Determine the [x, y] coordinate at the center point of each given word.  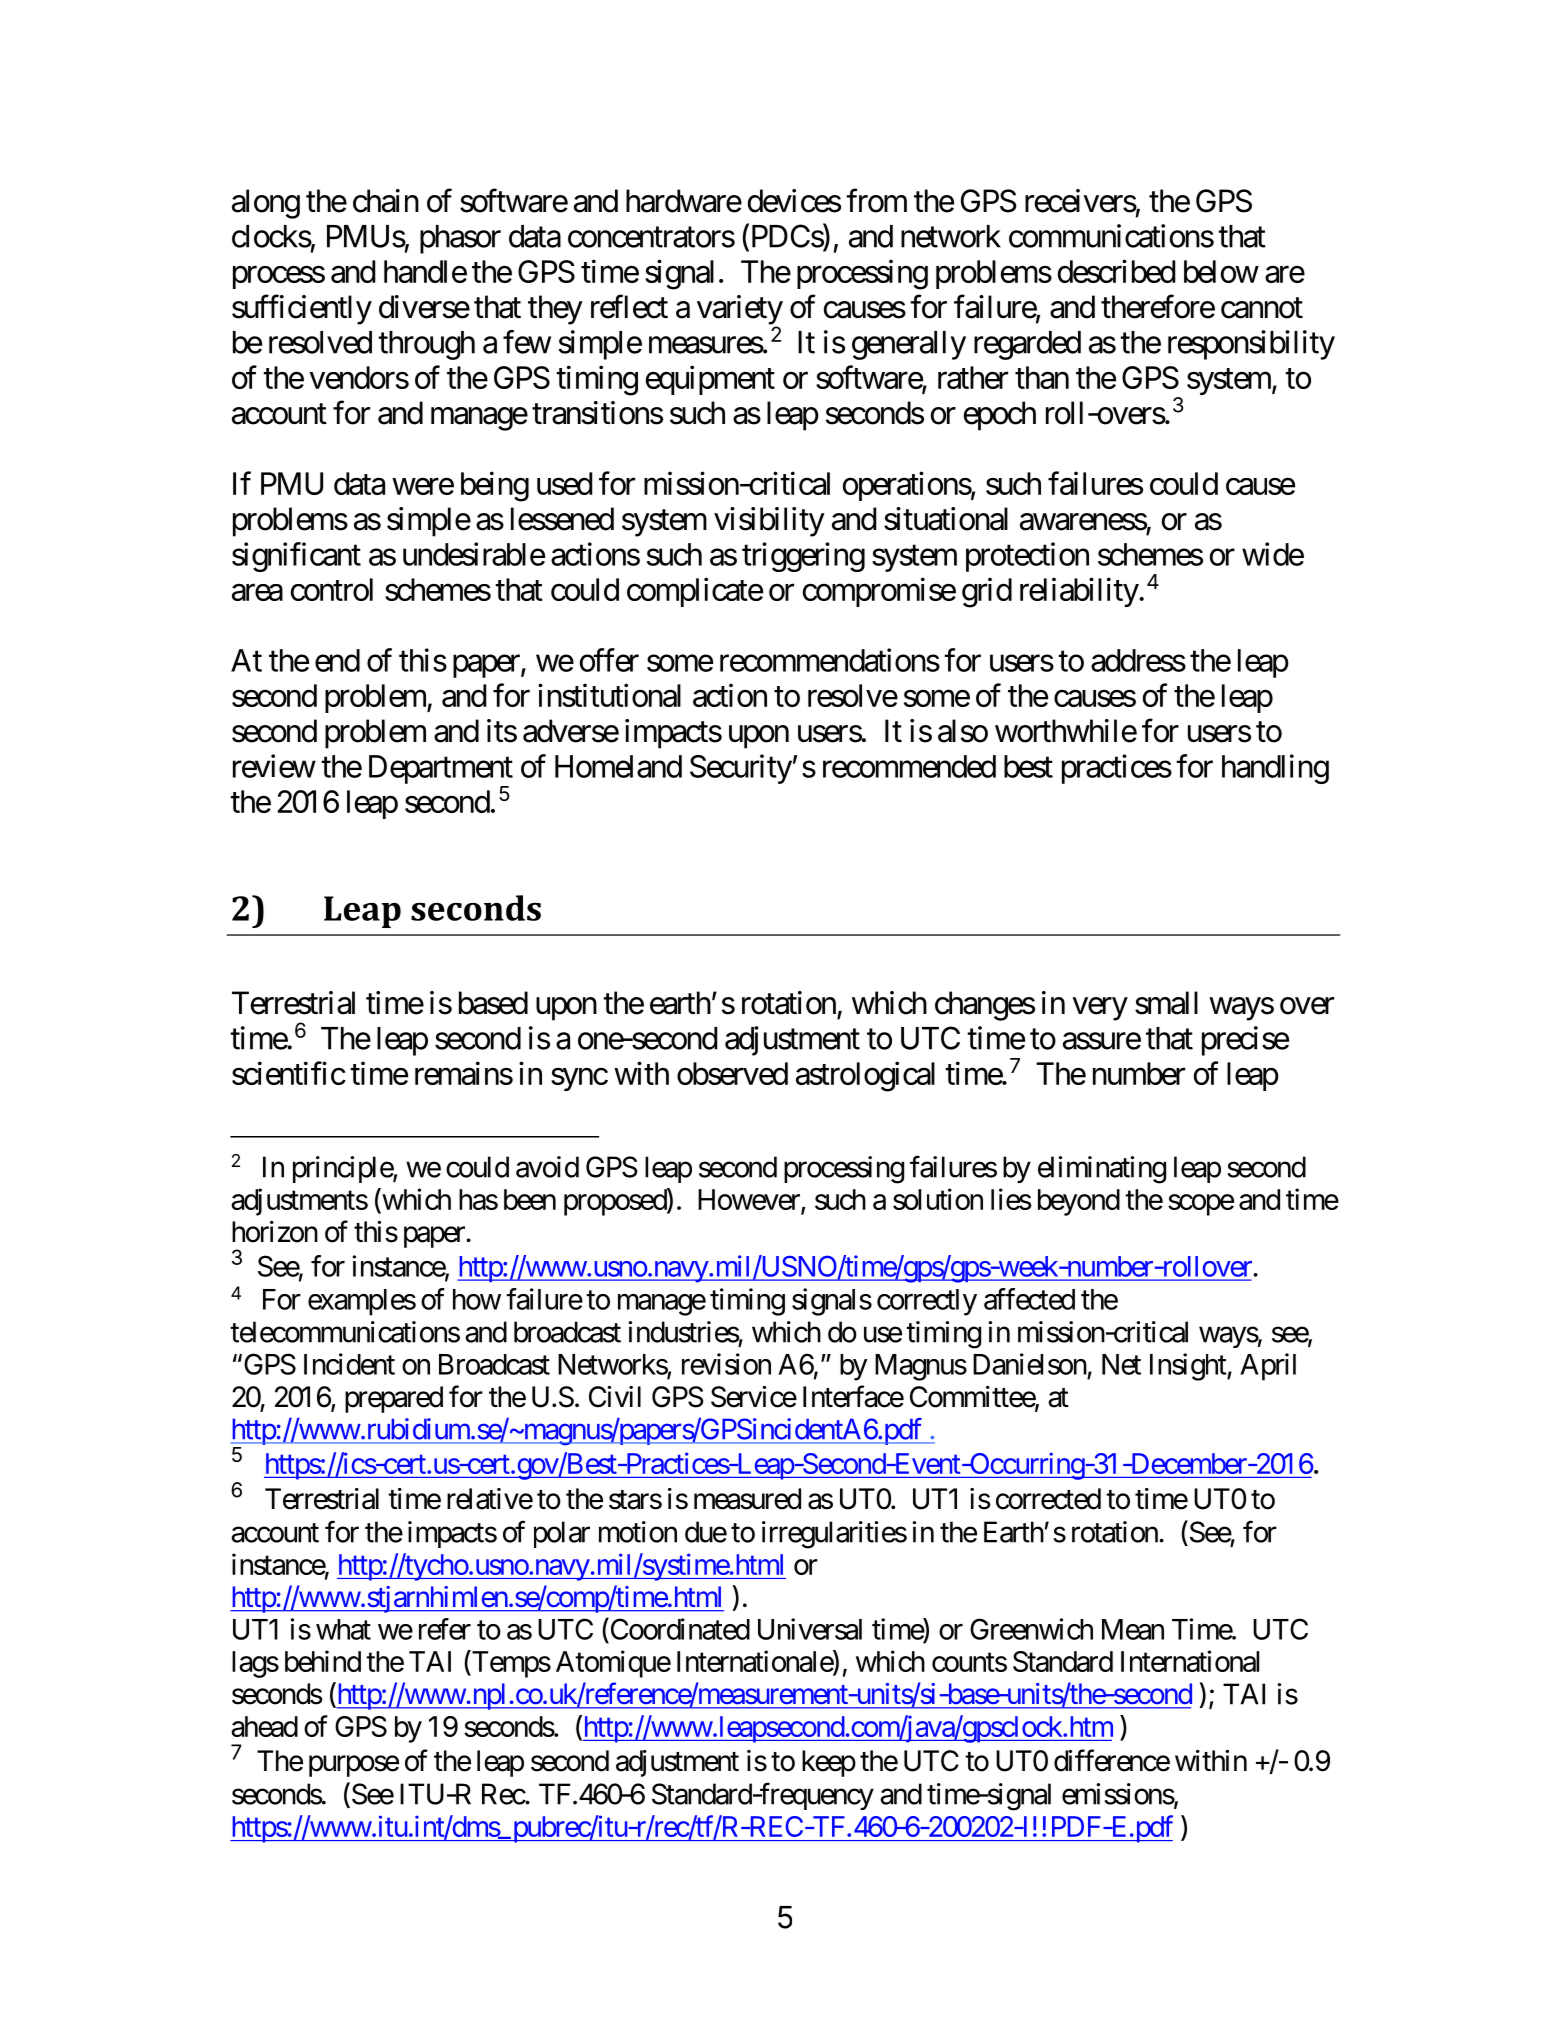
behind [323, 1661]
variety [740, 311]
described [1116, 271]
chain [386, 201]
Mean [1133, 1629]
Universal [810, 1629]
